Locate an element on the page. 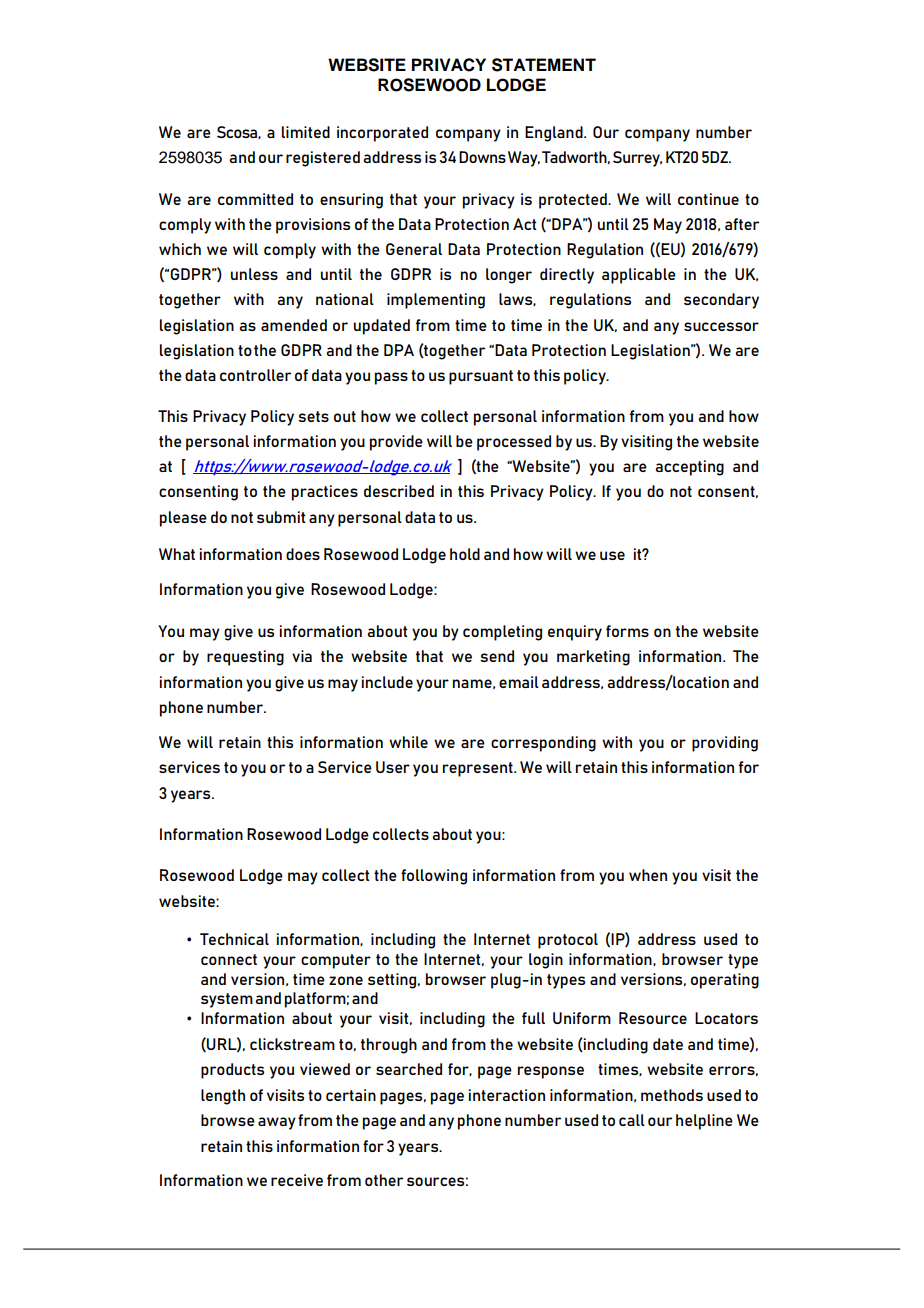 The height and width of the page is (1308, 924). Surrey is located at coordinates (637, 159).
